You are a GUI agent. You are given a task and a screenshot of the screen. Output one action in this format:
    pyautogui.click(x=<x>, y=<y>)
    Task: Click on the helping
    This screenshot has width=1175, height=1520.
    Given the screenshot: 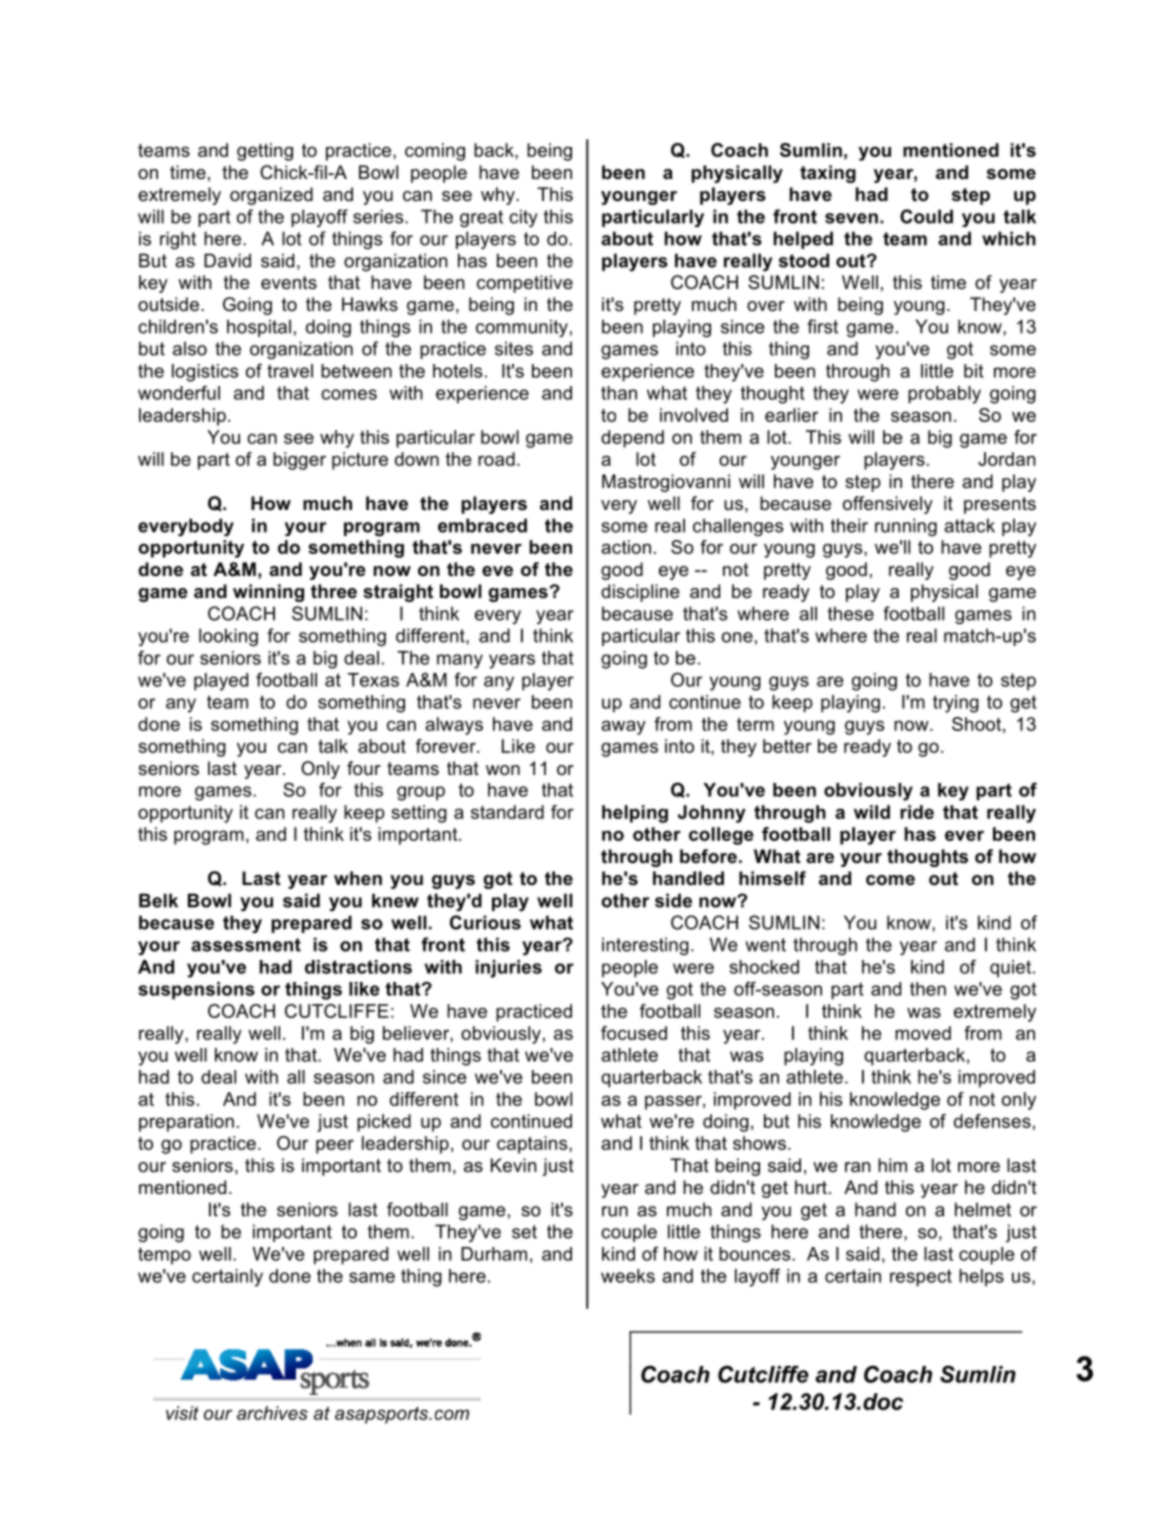 What is the action you would take?
    pyautogui.click(x=635, y=814)
